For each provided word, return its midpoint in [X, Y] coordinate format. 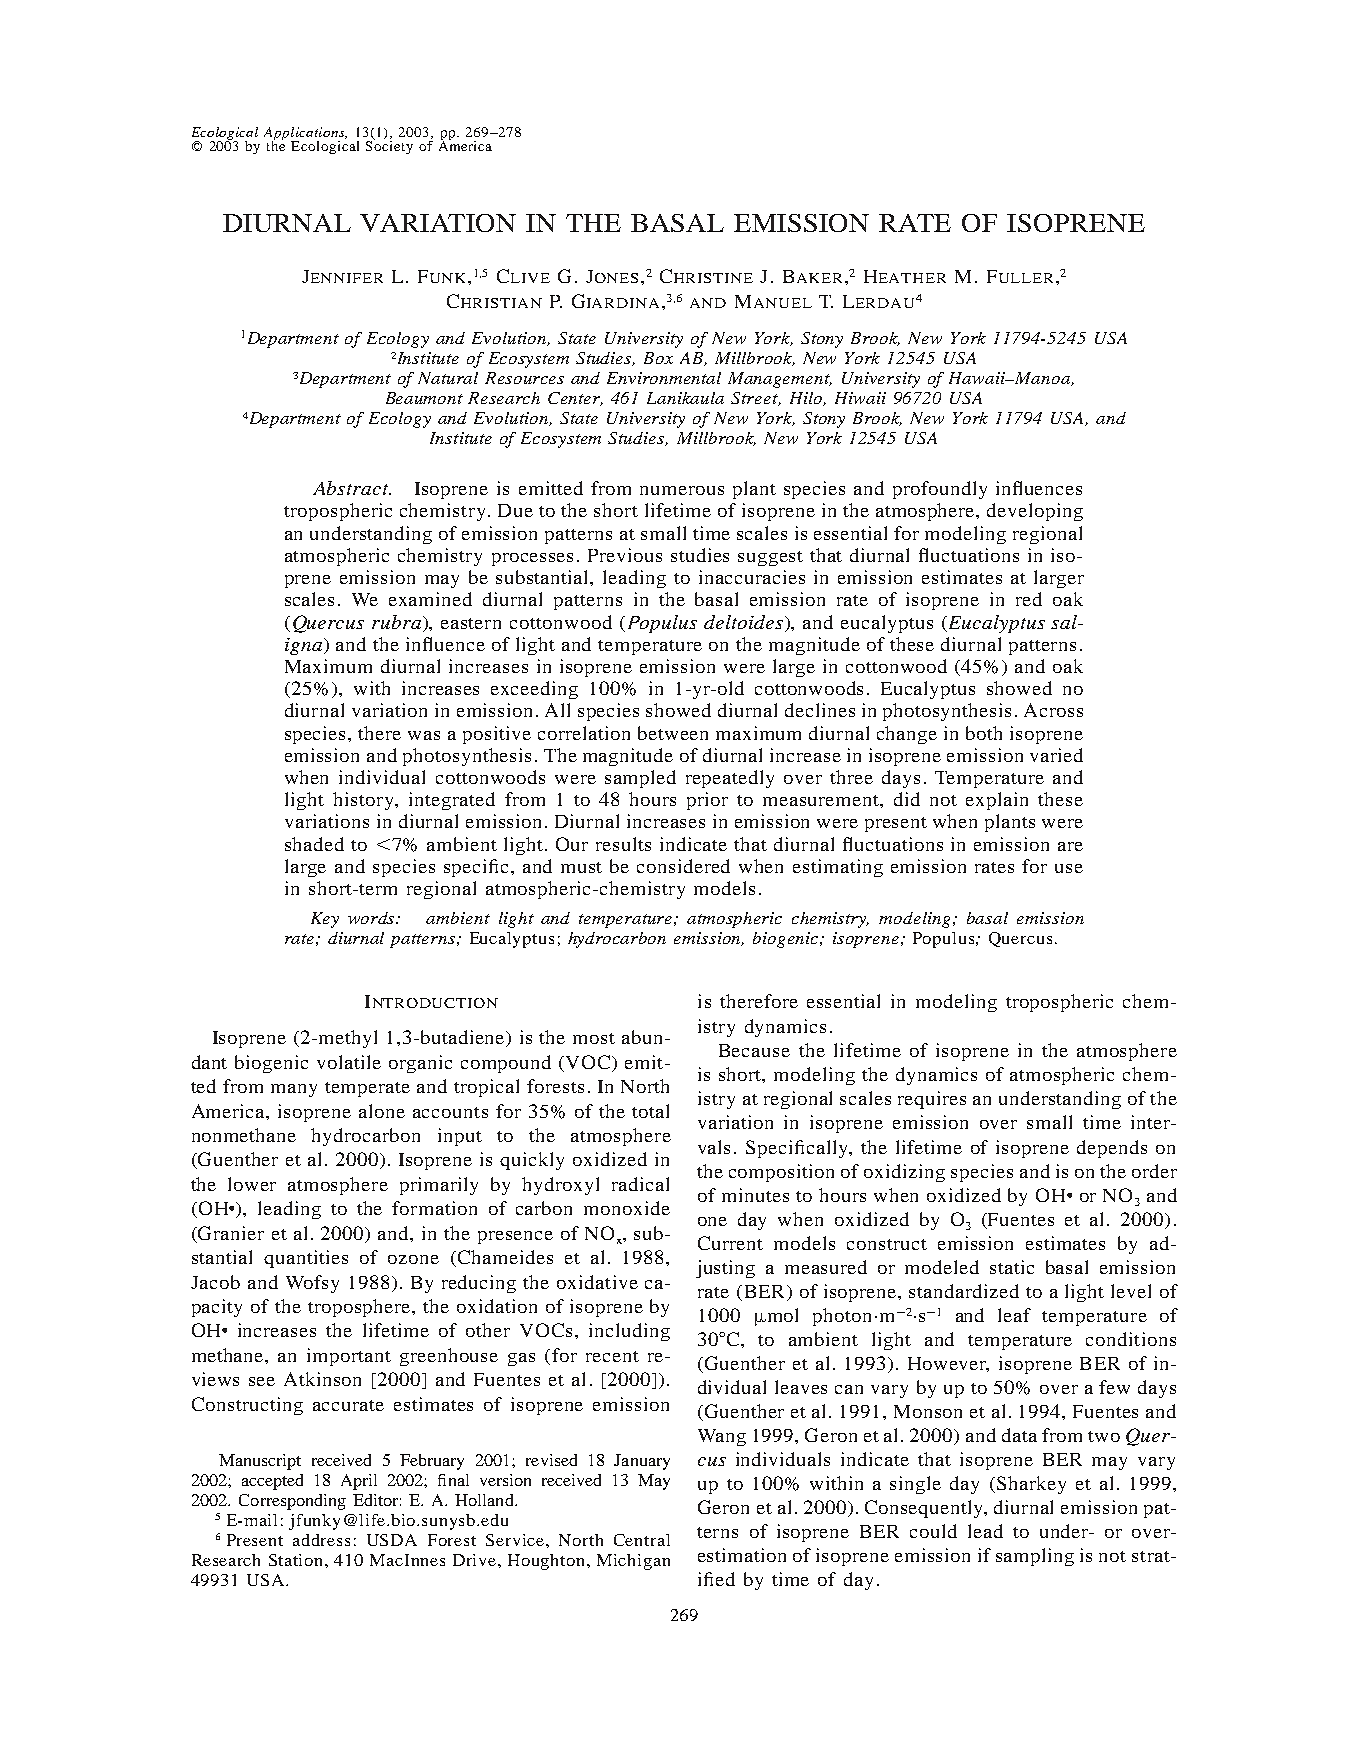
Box [658, 358]
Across [1053, 710]
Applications [305, 134]
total [650, 1111]
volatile [349, 1062]
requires [932, 1100]
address [321, 1540]
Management [780, 380]
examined [430, 599]
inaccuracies [752, 577]
